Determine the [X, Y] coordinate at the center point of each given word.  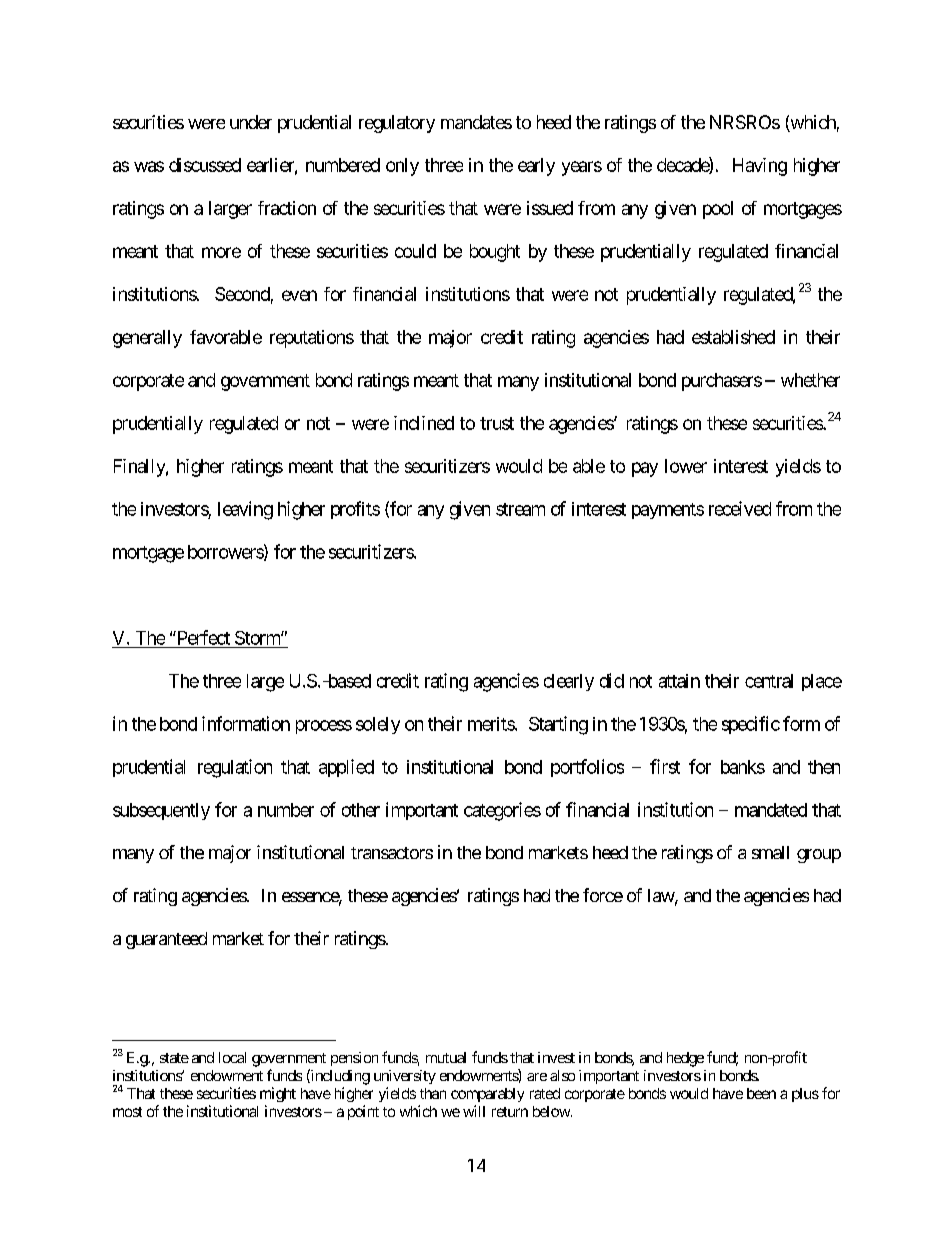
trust [497, 423]
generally [147, 339]
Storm [258, 638]
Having [760, 167]
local [232, 1057]
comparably [487, 1095]
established [733, 337]
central [769, 681]
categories [502, 811]
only [402, 167]
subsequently [161, 811]
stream [520, 509]
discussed [205, 165]
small [770, 852]
